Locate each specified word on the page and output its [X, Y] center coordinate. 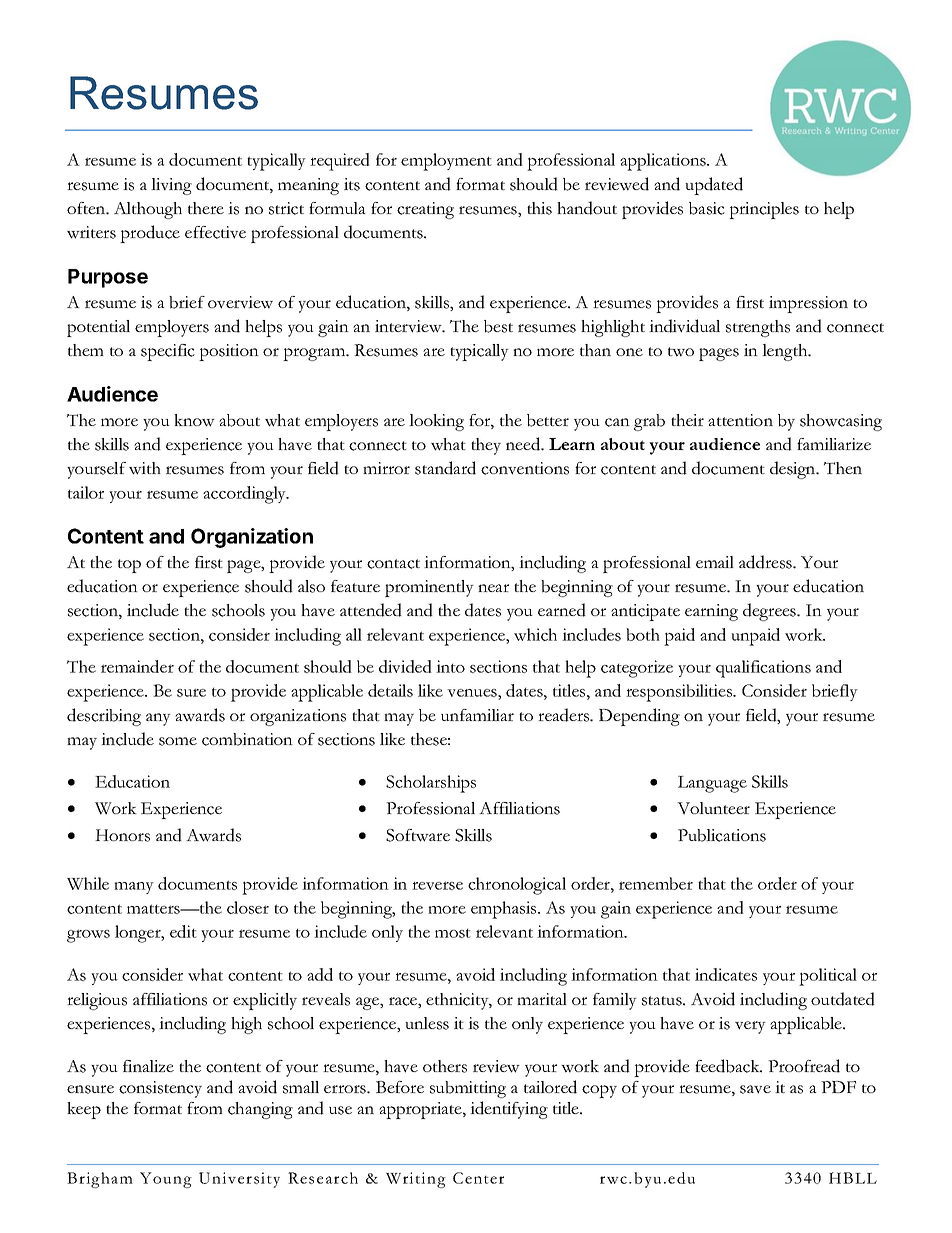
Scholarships [431, 784]
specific [168, 352]
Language [712, 784]
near [493, 588]
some [178, 741]
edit [183, 931]
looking [436, 422]
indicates [726, 974]
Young [166, 1180]
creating [425, 210]
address [766, 562]
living [171, 186]
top [129, 566]
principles [764, 210]
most [453, 933]
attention [740, 420]
